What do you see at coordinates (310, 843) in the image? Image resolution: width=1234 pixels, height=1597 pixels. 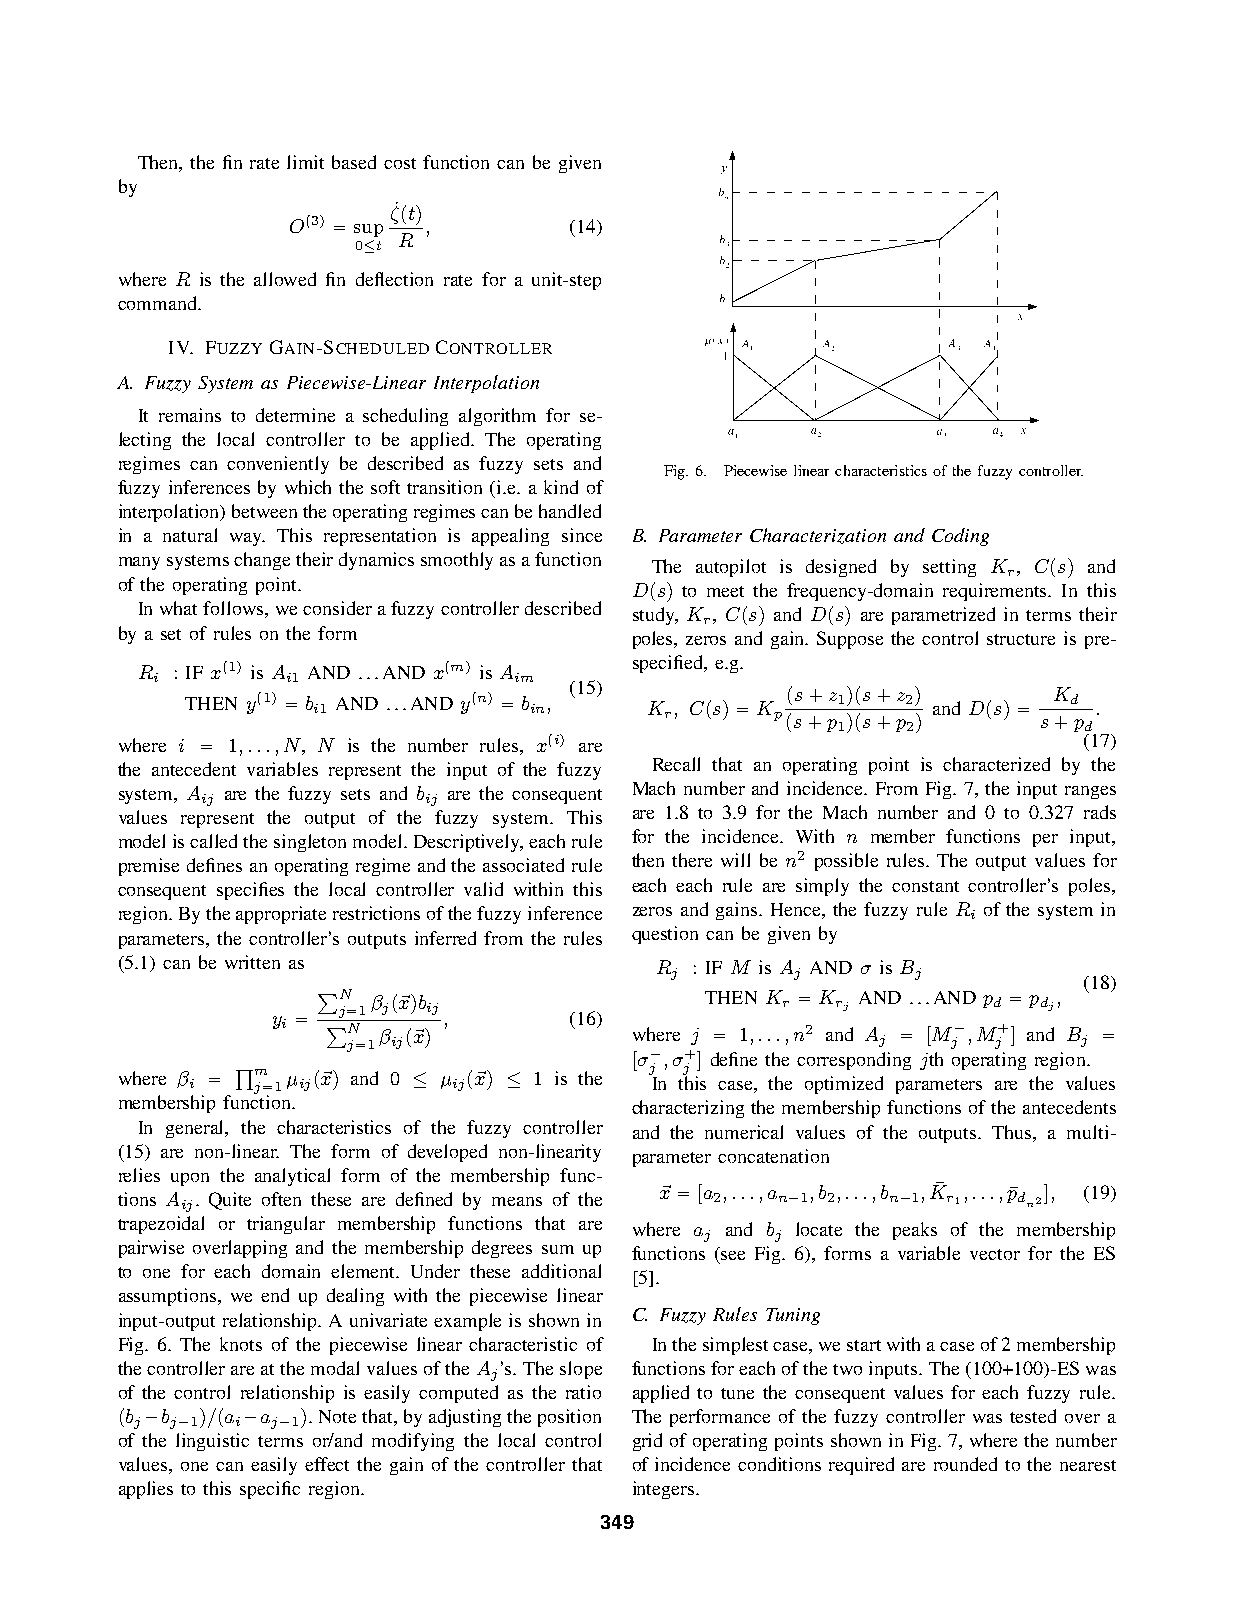 I see `singleton` at bounding box center [310, 843].
